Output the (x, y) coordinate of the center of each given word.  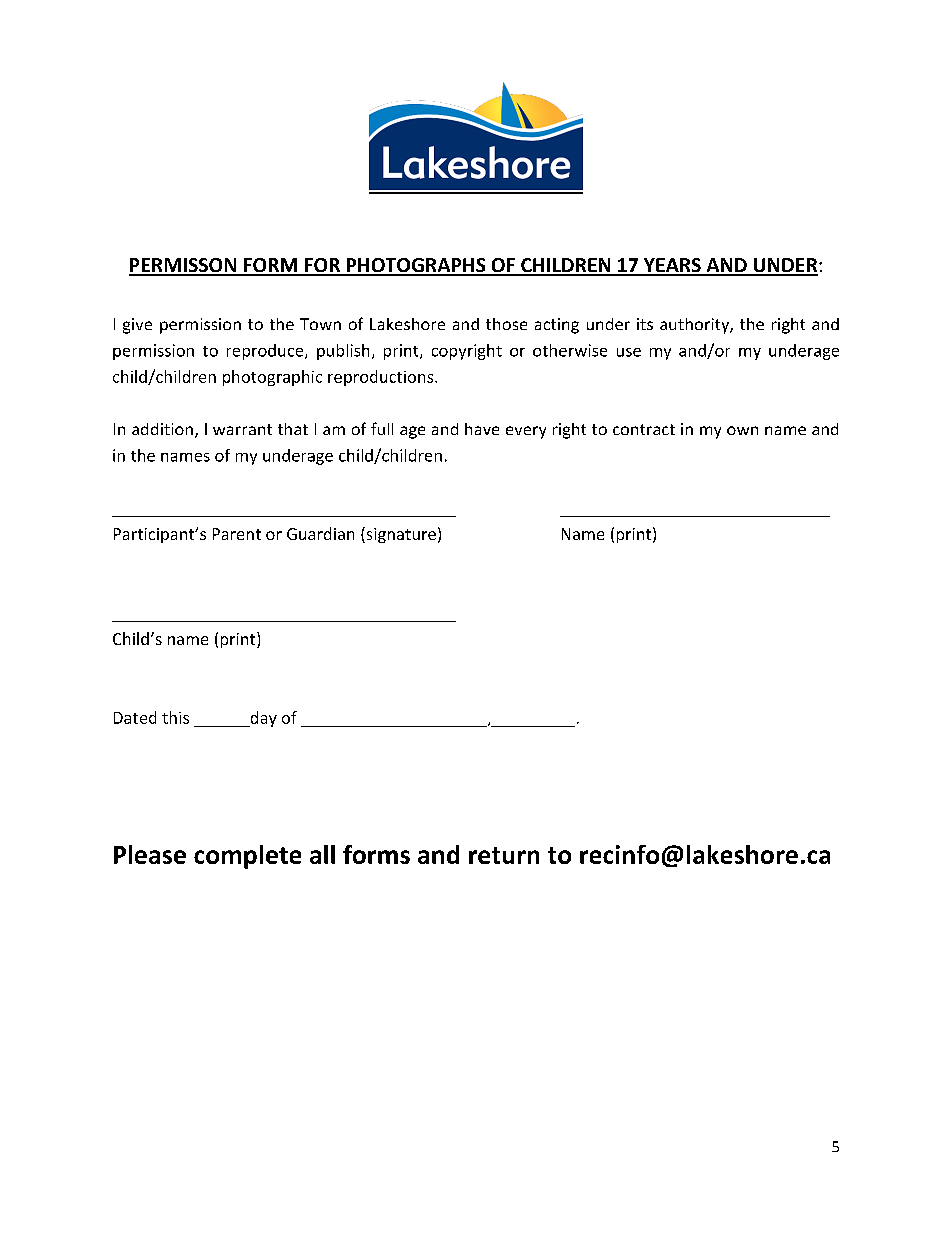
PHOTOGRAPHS (416, 266)
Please (150, 854)
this (175, 717)
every (526, 432)
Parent (237, 534)
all (322, 854)
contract (644, 429)
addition (162, 429)
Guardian (320, 533)
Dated (135, 717)
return (504, 855)
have (482, 429)
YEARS (672, 266)
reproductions (382, 378)
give (137, 326)
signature (400, 535)
